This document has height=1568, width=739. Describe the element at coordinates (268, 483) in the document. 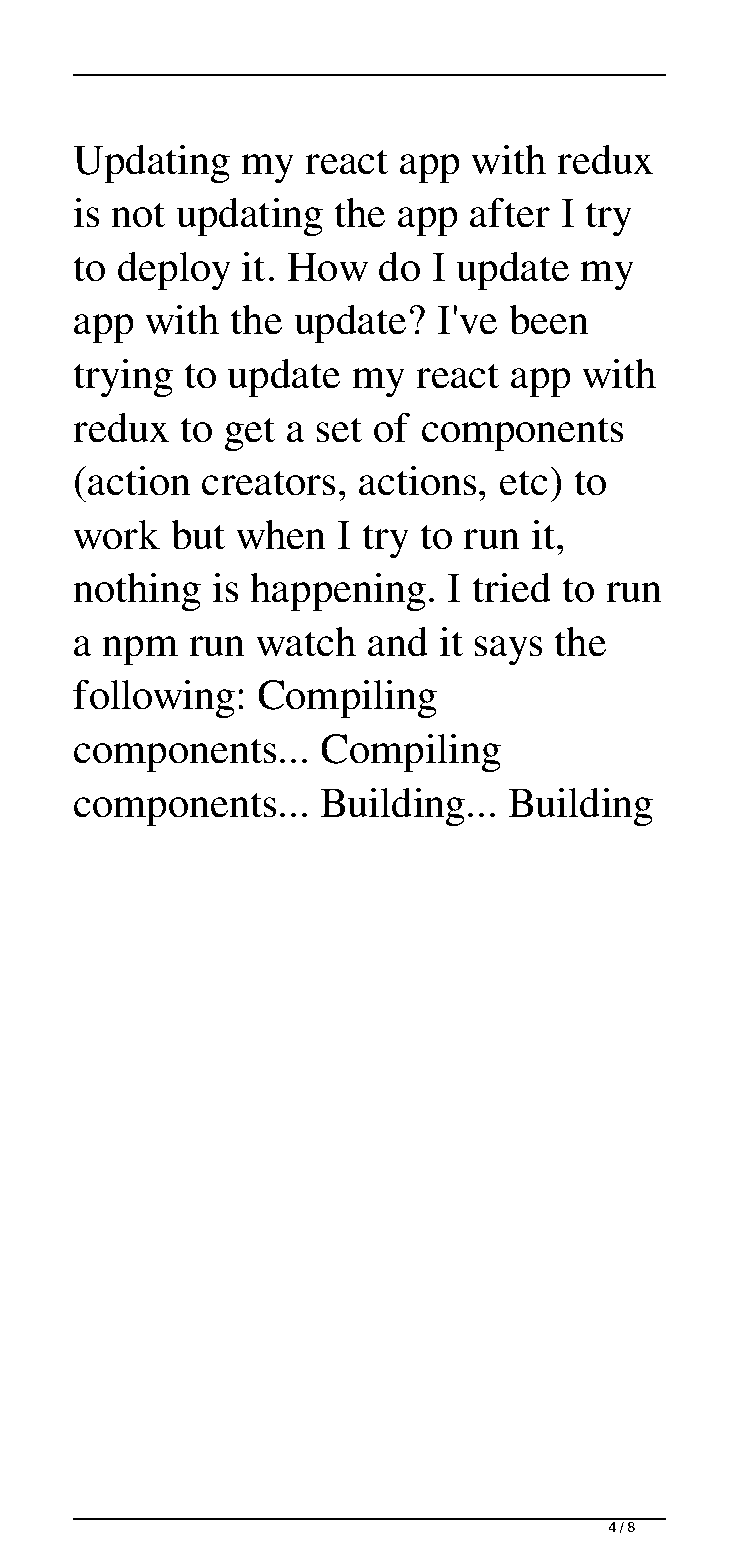

I see `creators` at that location.
